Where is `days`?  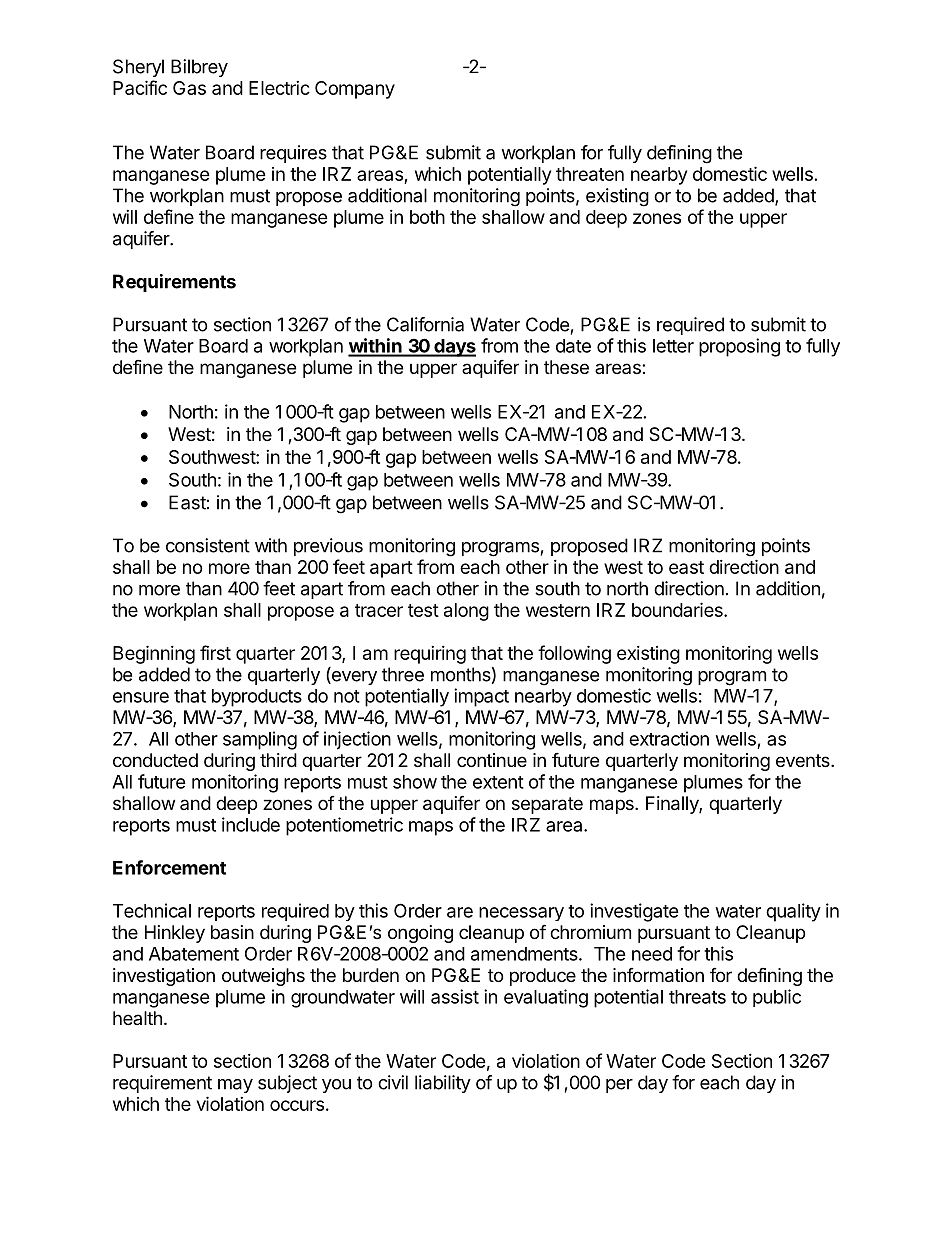 days is located at coordinates (454, 348).
